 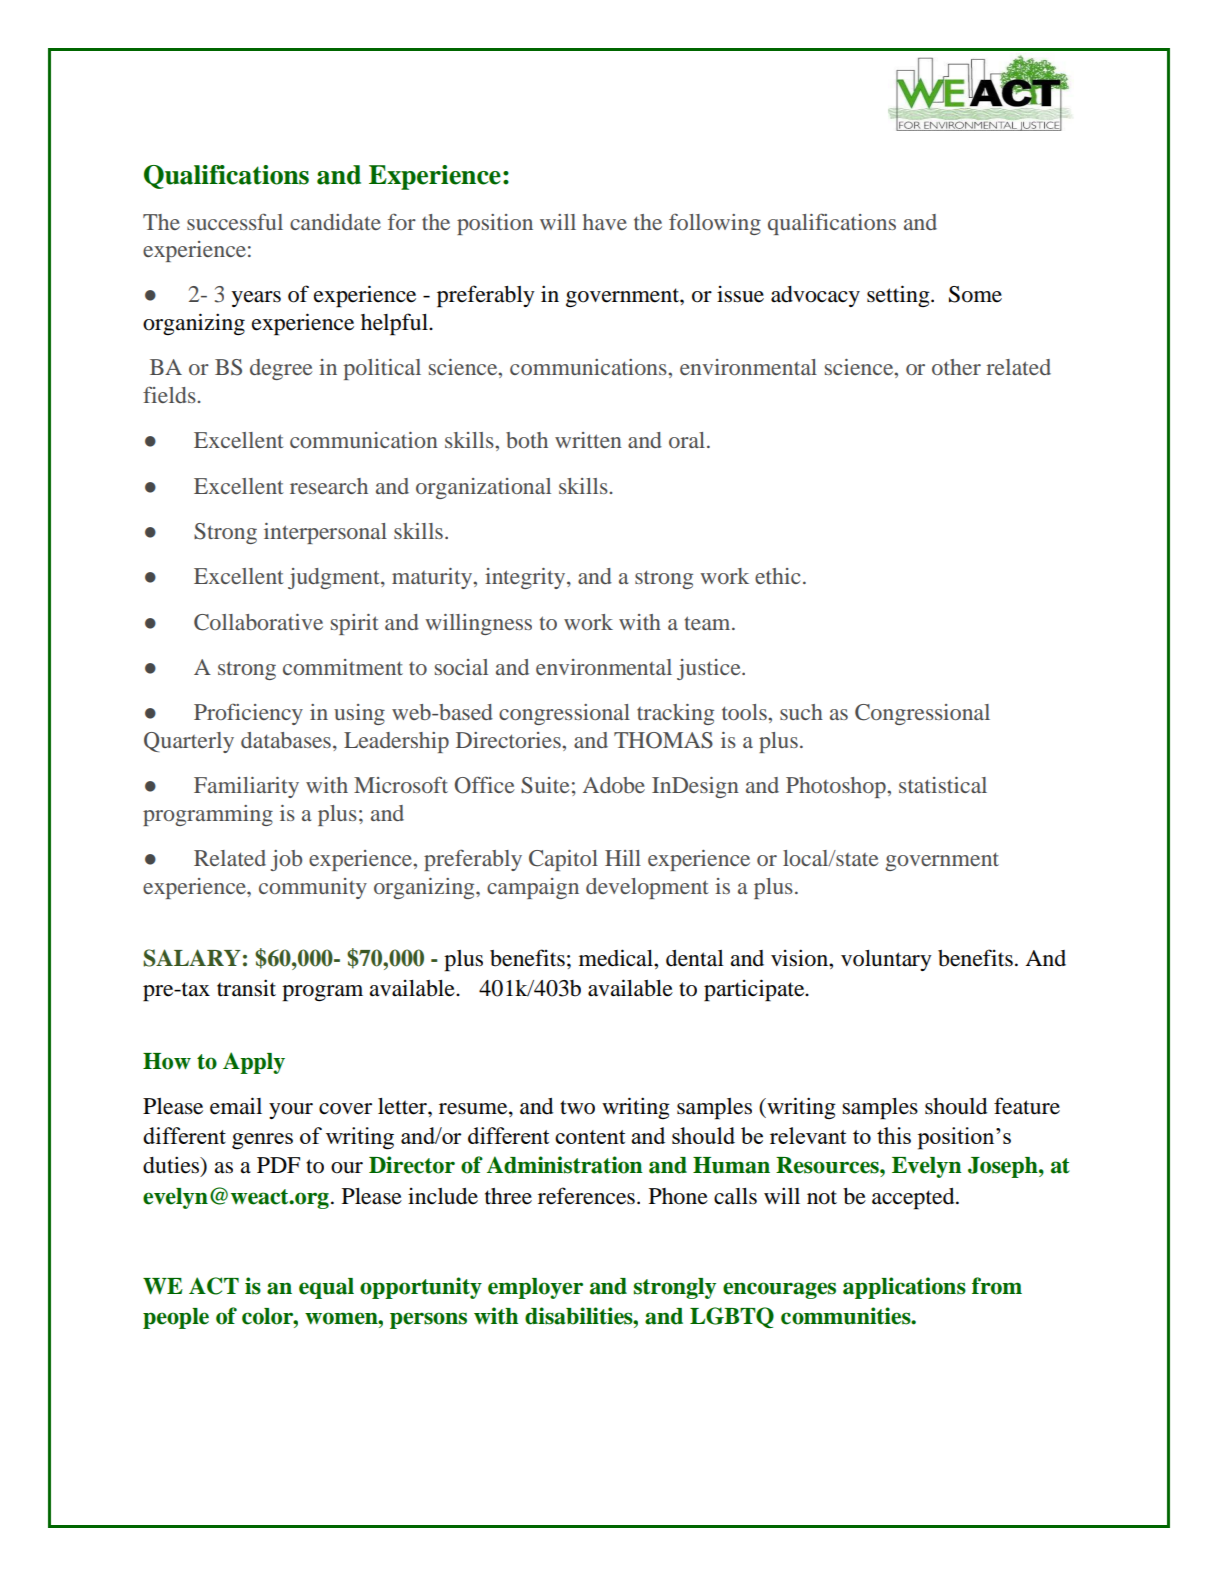 What do you see at coordinates (777, 576) in the image?
I see `ethic` at bounding box center [777, 576].
